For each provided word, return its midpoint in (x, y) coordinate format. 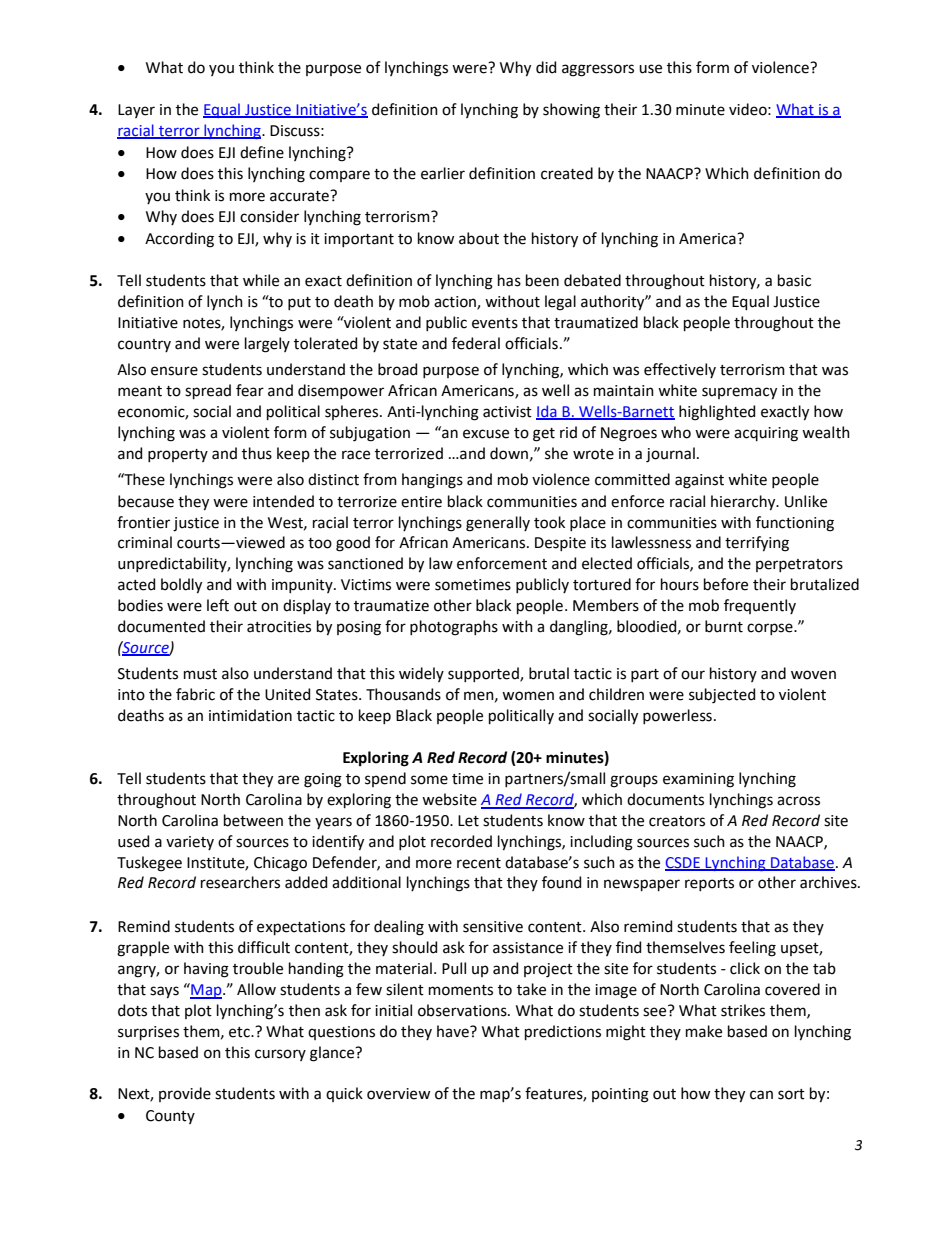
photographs (454, 628)
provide (185, 1094)
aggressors (598, 70)
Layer (136, 111)
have (454, 1031)
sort (791, 1094)
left (218, 605)
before (726, 584)
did (546, 67)
